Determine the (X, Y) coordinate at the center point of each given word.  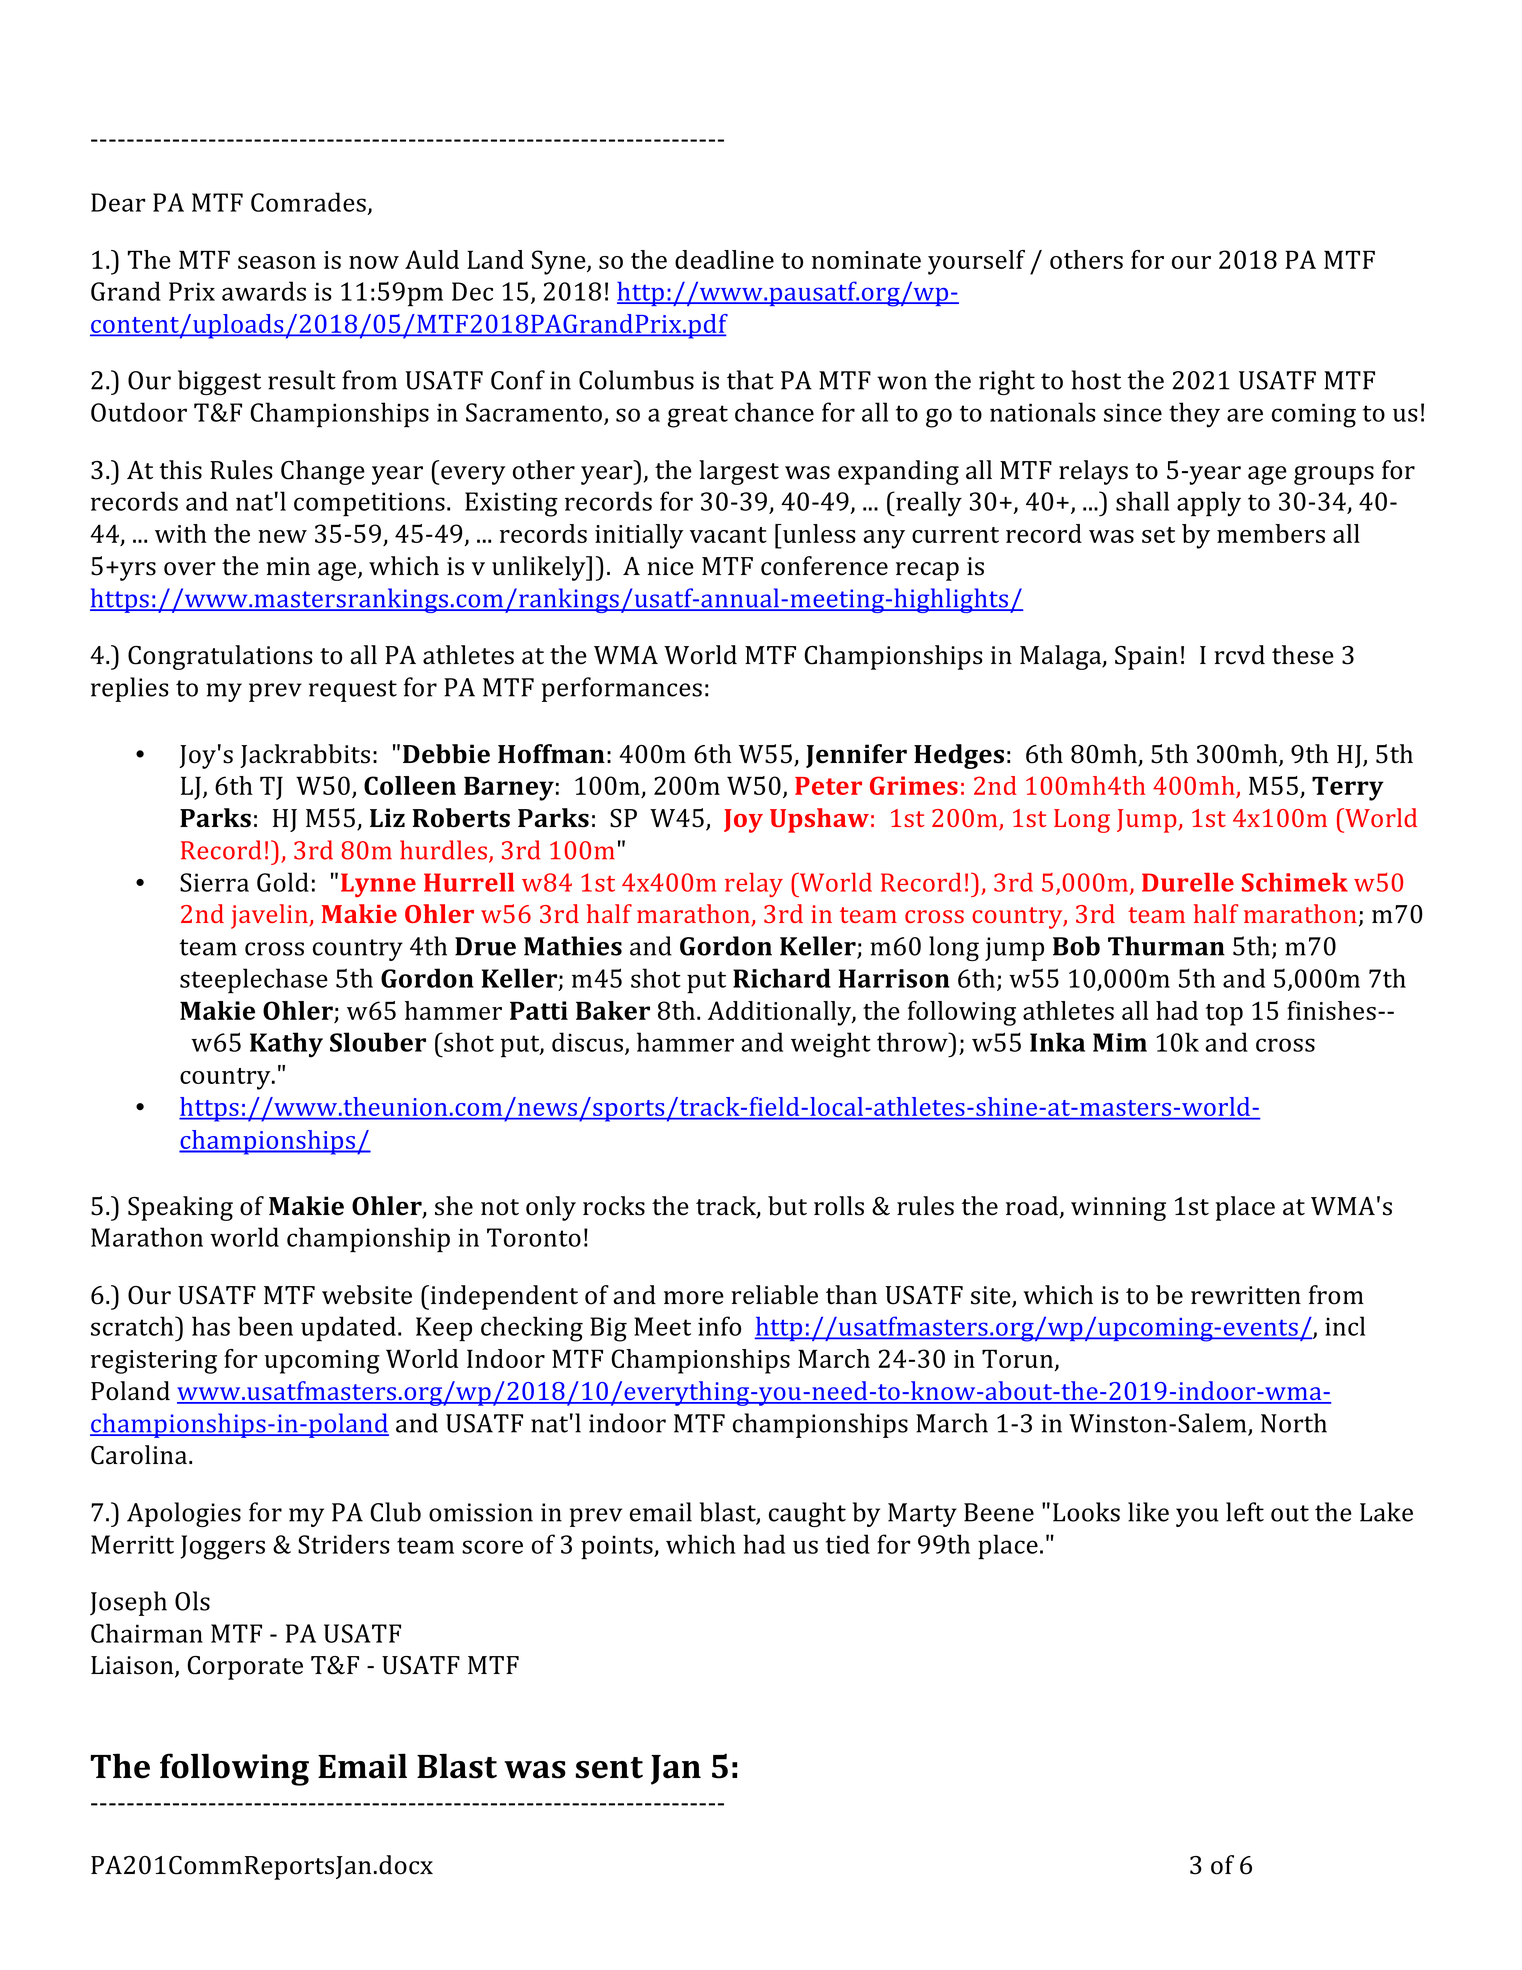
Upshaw (819, 820)
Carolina (140, 1455)
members (1271, 533)
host (1096, 380)
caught (807, 1514)
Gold (283, 882)
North (1294, 1423)
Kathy (286, 1045)
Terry (1348, 789)
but (787, 1206)
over (190, 569)
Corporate (245, 1668)
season (277, 262)
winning (1118, 1209)
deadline (724, 259)
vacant (728, 535)
